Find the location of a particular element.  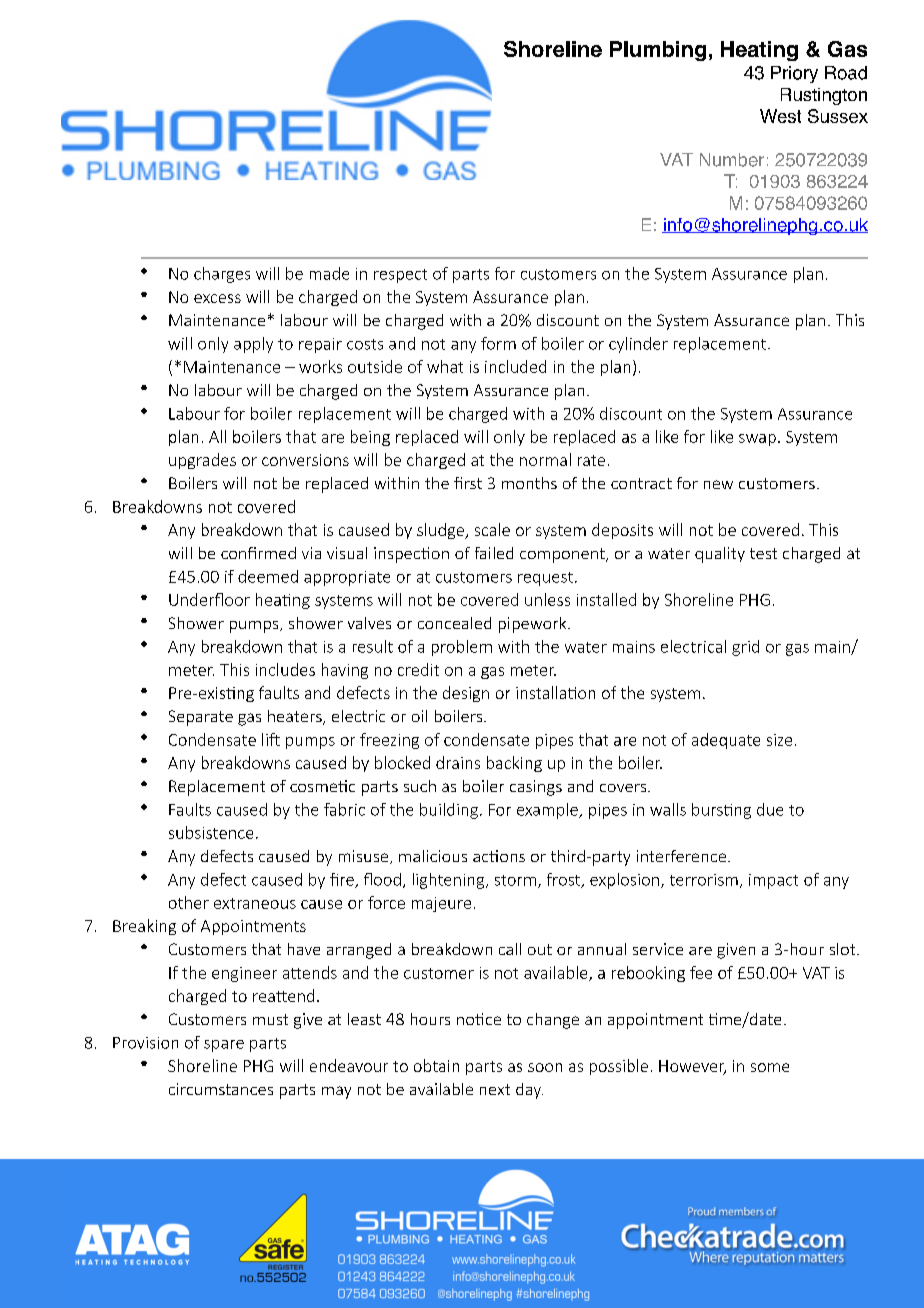

upgrades is located at coordinates (202, 461).
